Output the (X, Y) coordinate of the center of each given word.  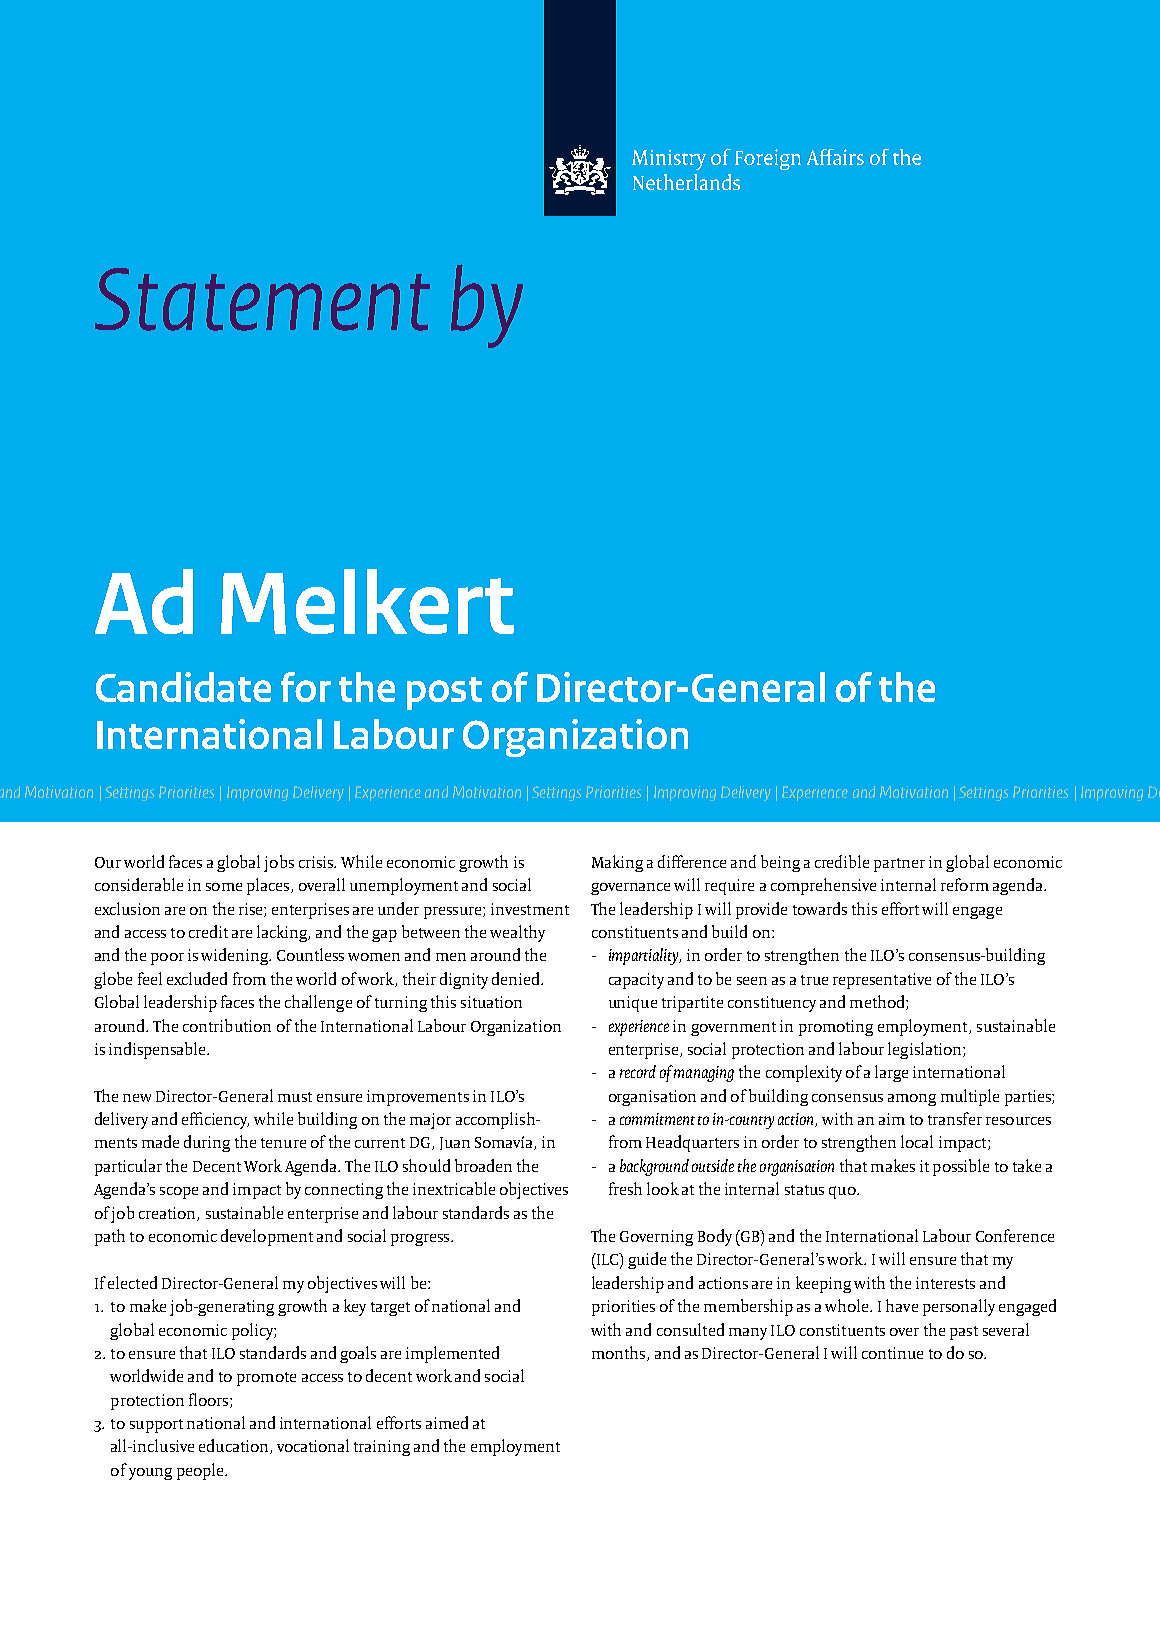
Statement (262, 299)
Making (617, 863)
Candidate (183, 687)
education (235, 1446)
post (444, 693)
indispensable (158, 1050)
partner (899, 865)
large (891, 1073)
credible (842, 861)
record (638, 1071)
